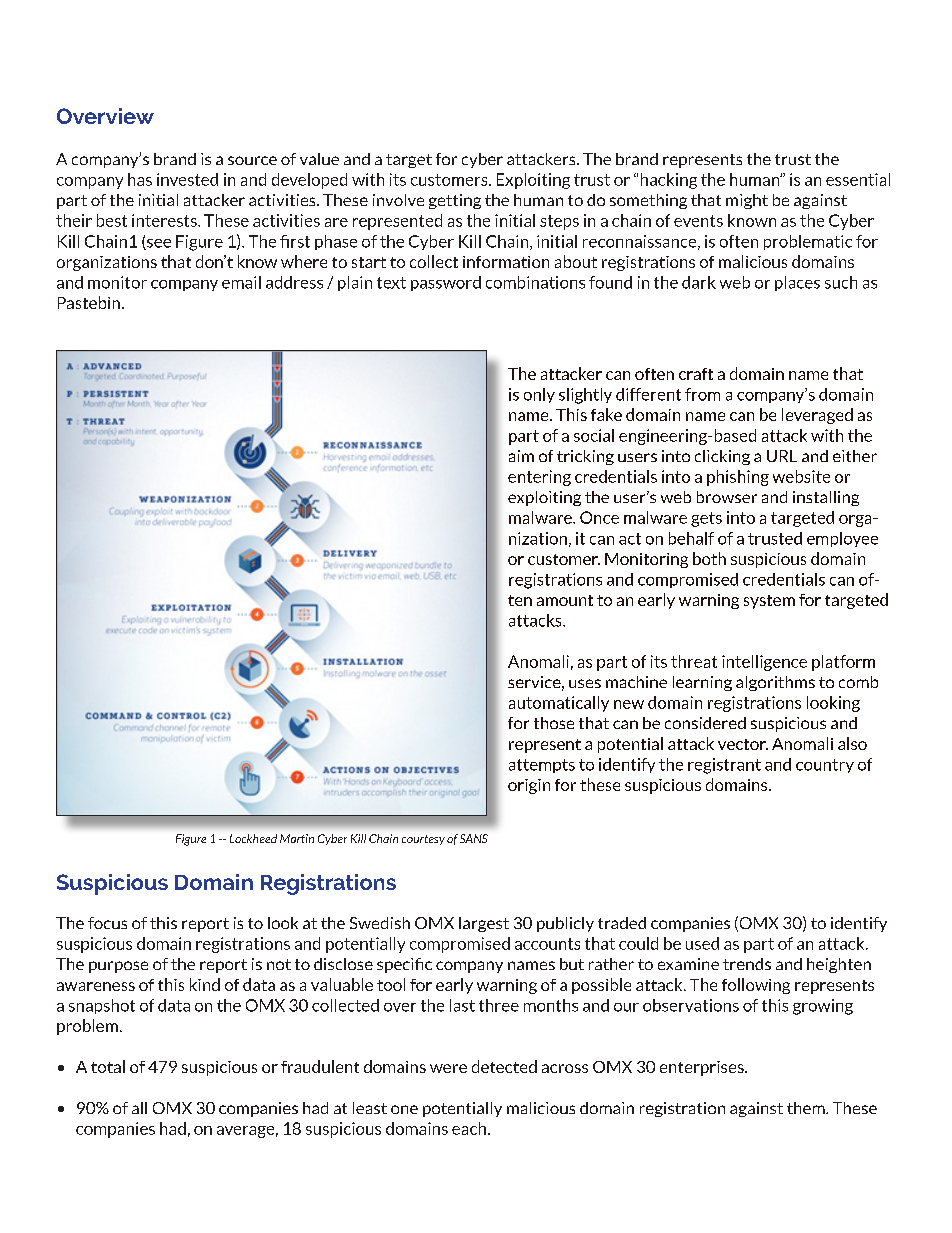  Describe the element at coordinates (747, 201) in the image. I see `might` at that location.
